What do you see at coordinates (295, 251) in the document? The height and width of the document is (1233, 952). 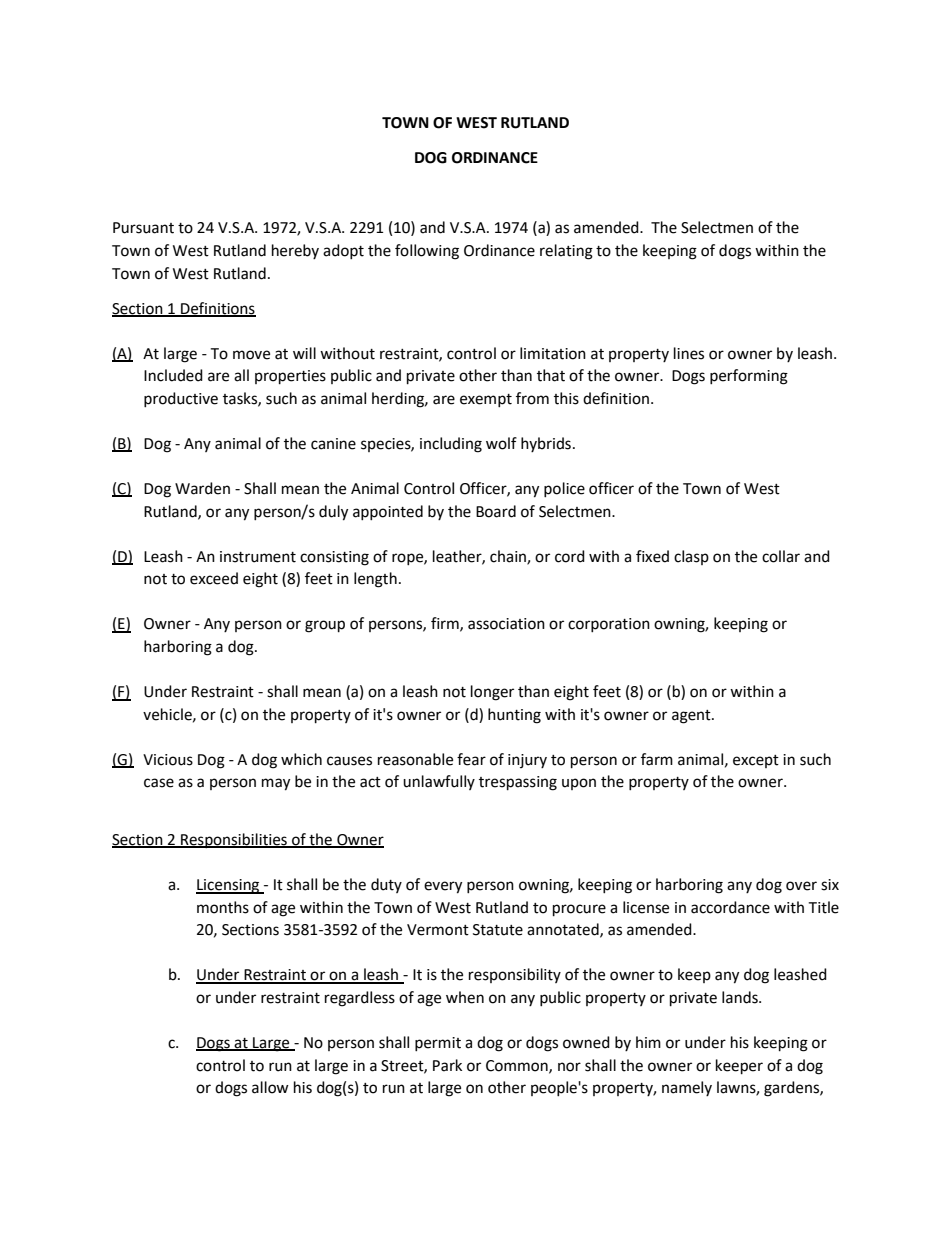 I see `hereby` at bounding box center [295, 251].
